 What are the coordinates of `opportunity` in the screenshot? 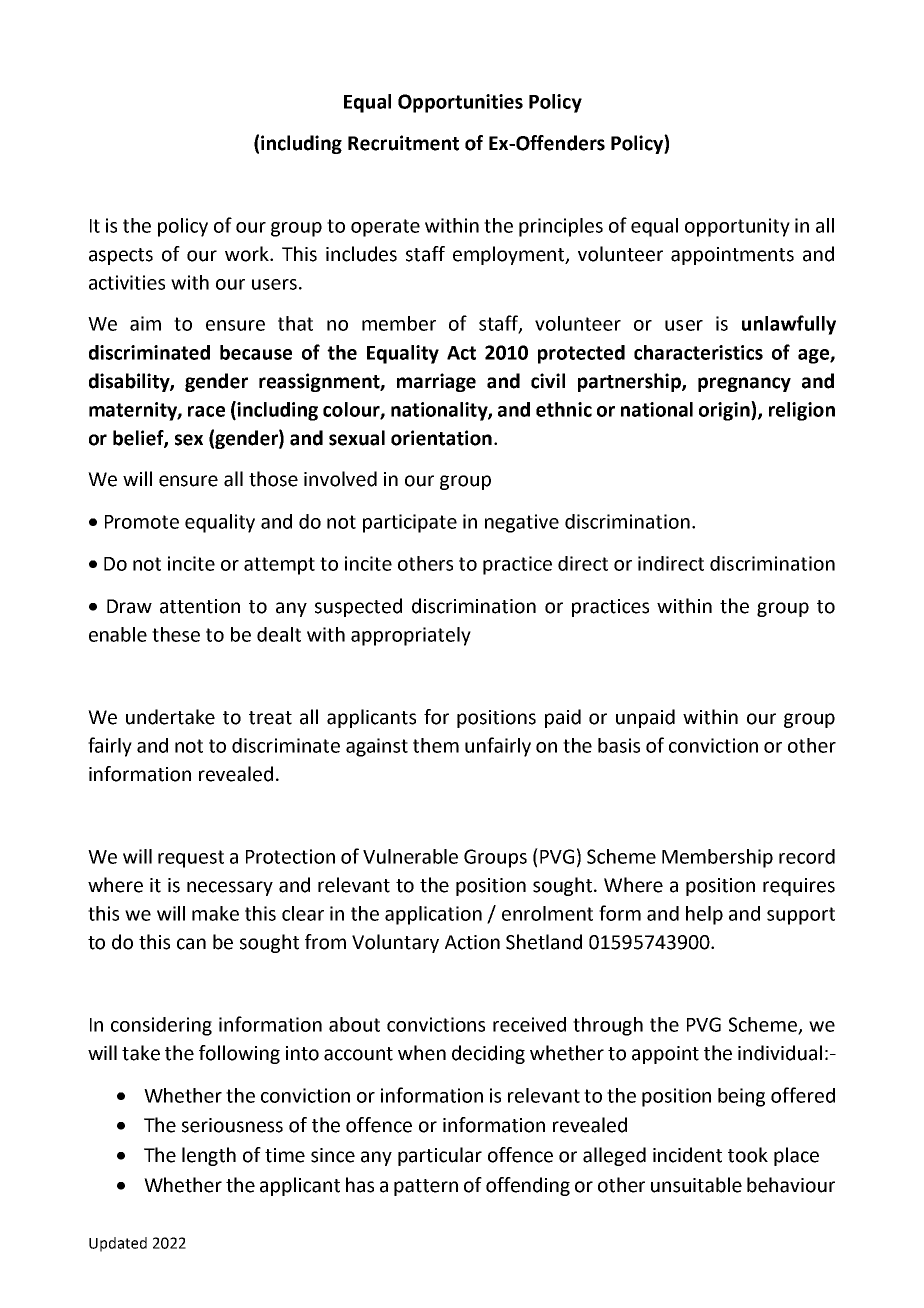 It's located at (737, 227).
